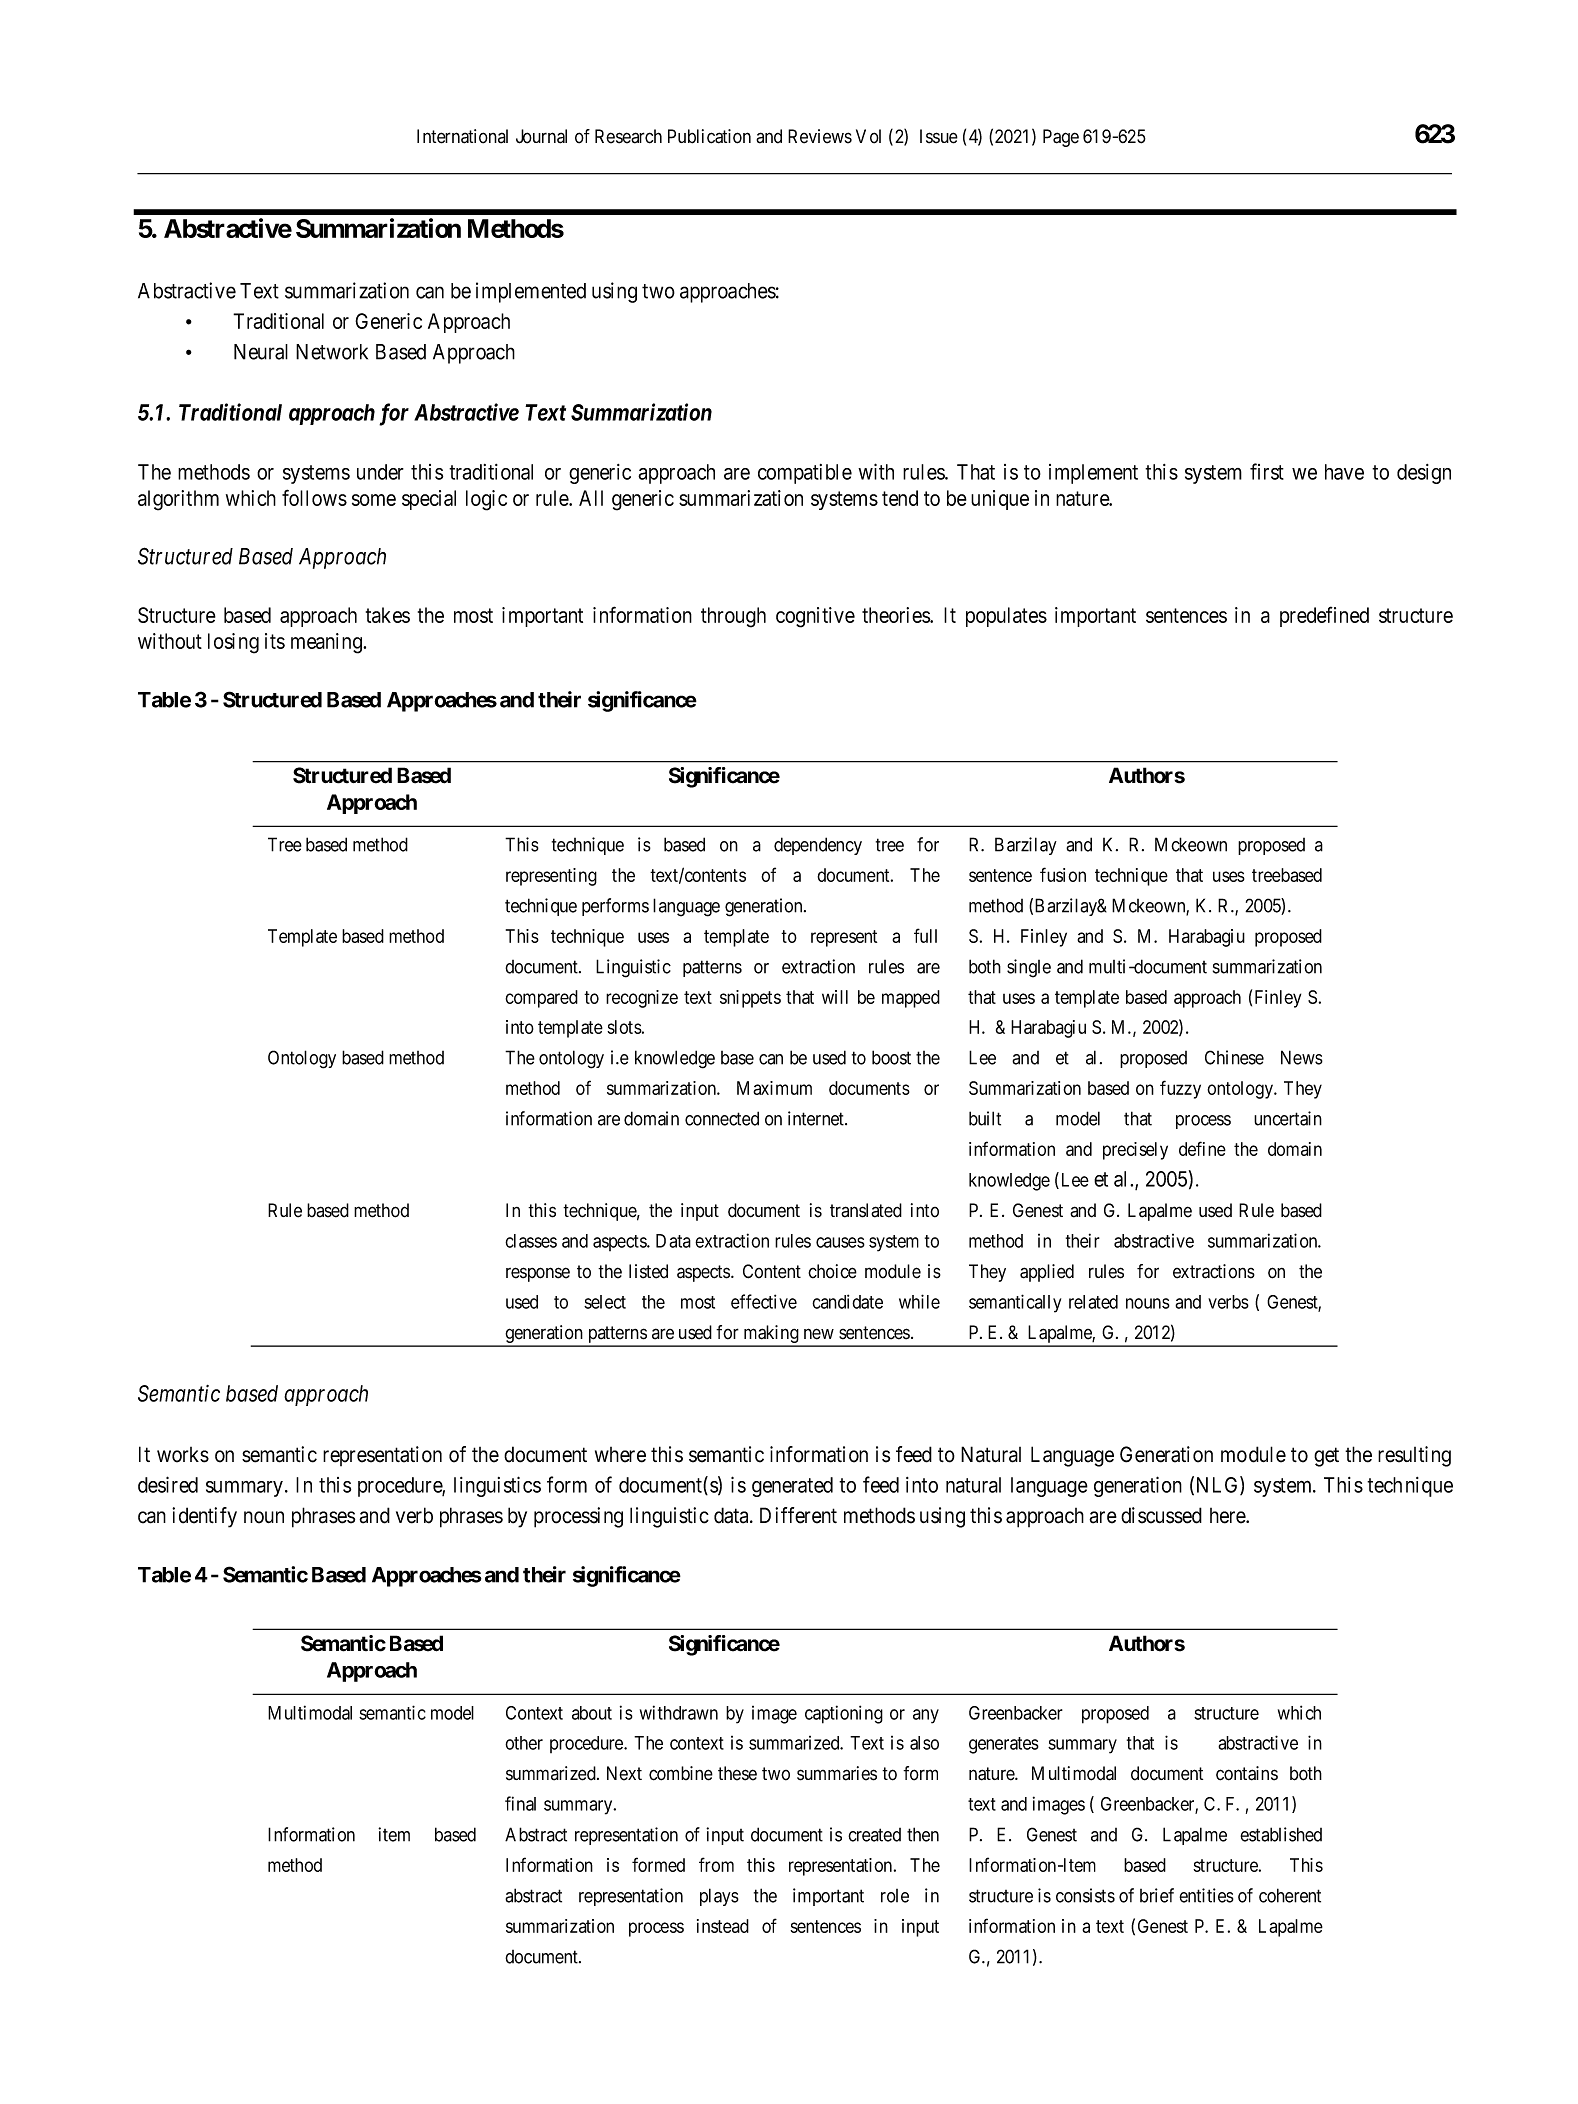 Image resolution: width=1578 pixels, height=2104 pixels. I want to click on Different, so click(798, 1515).
